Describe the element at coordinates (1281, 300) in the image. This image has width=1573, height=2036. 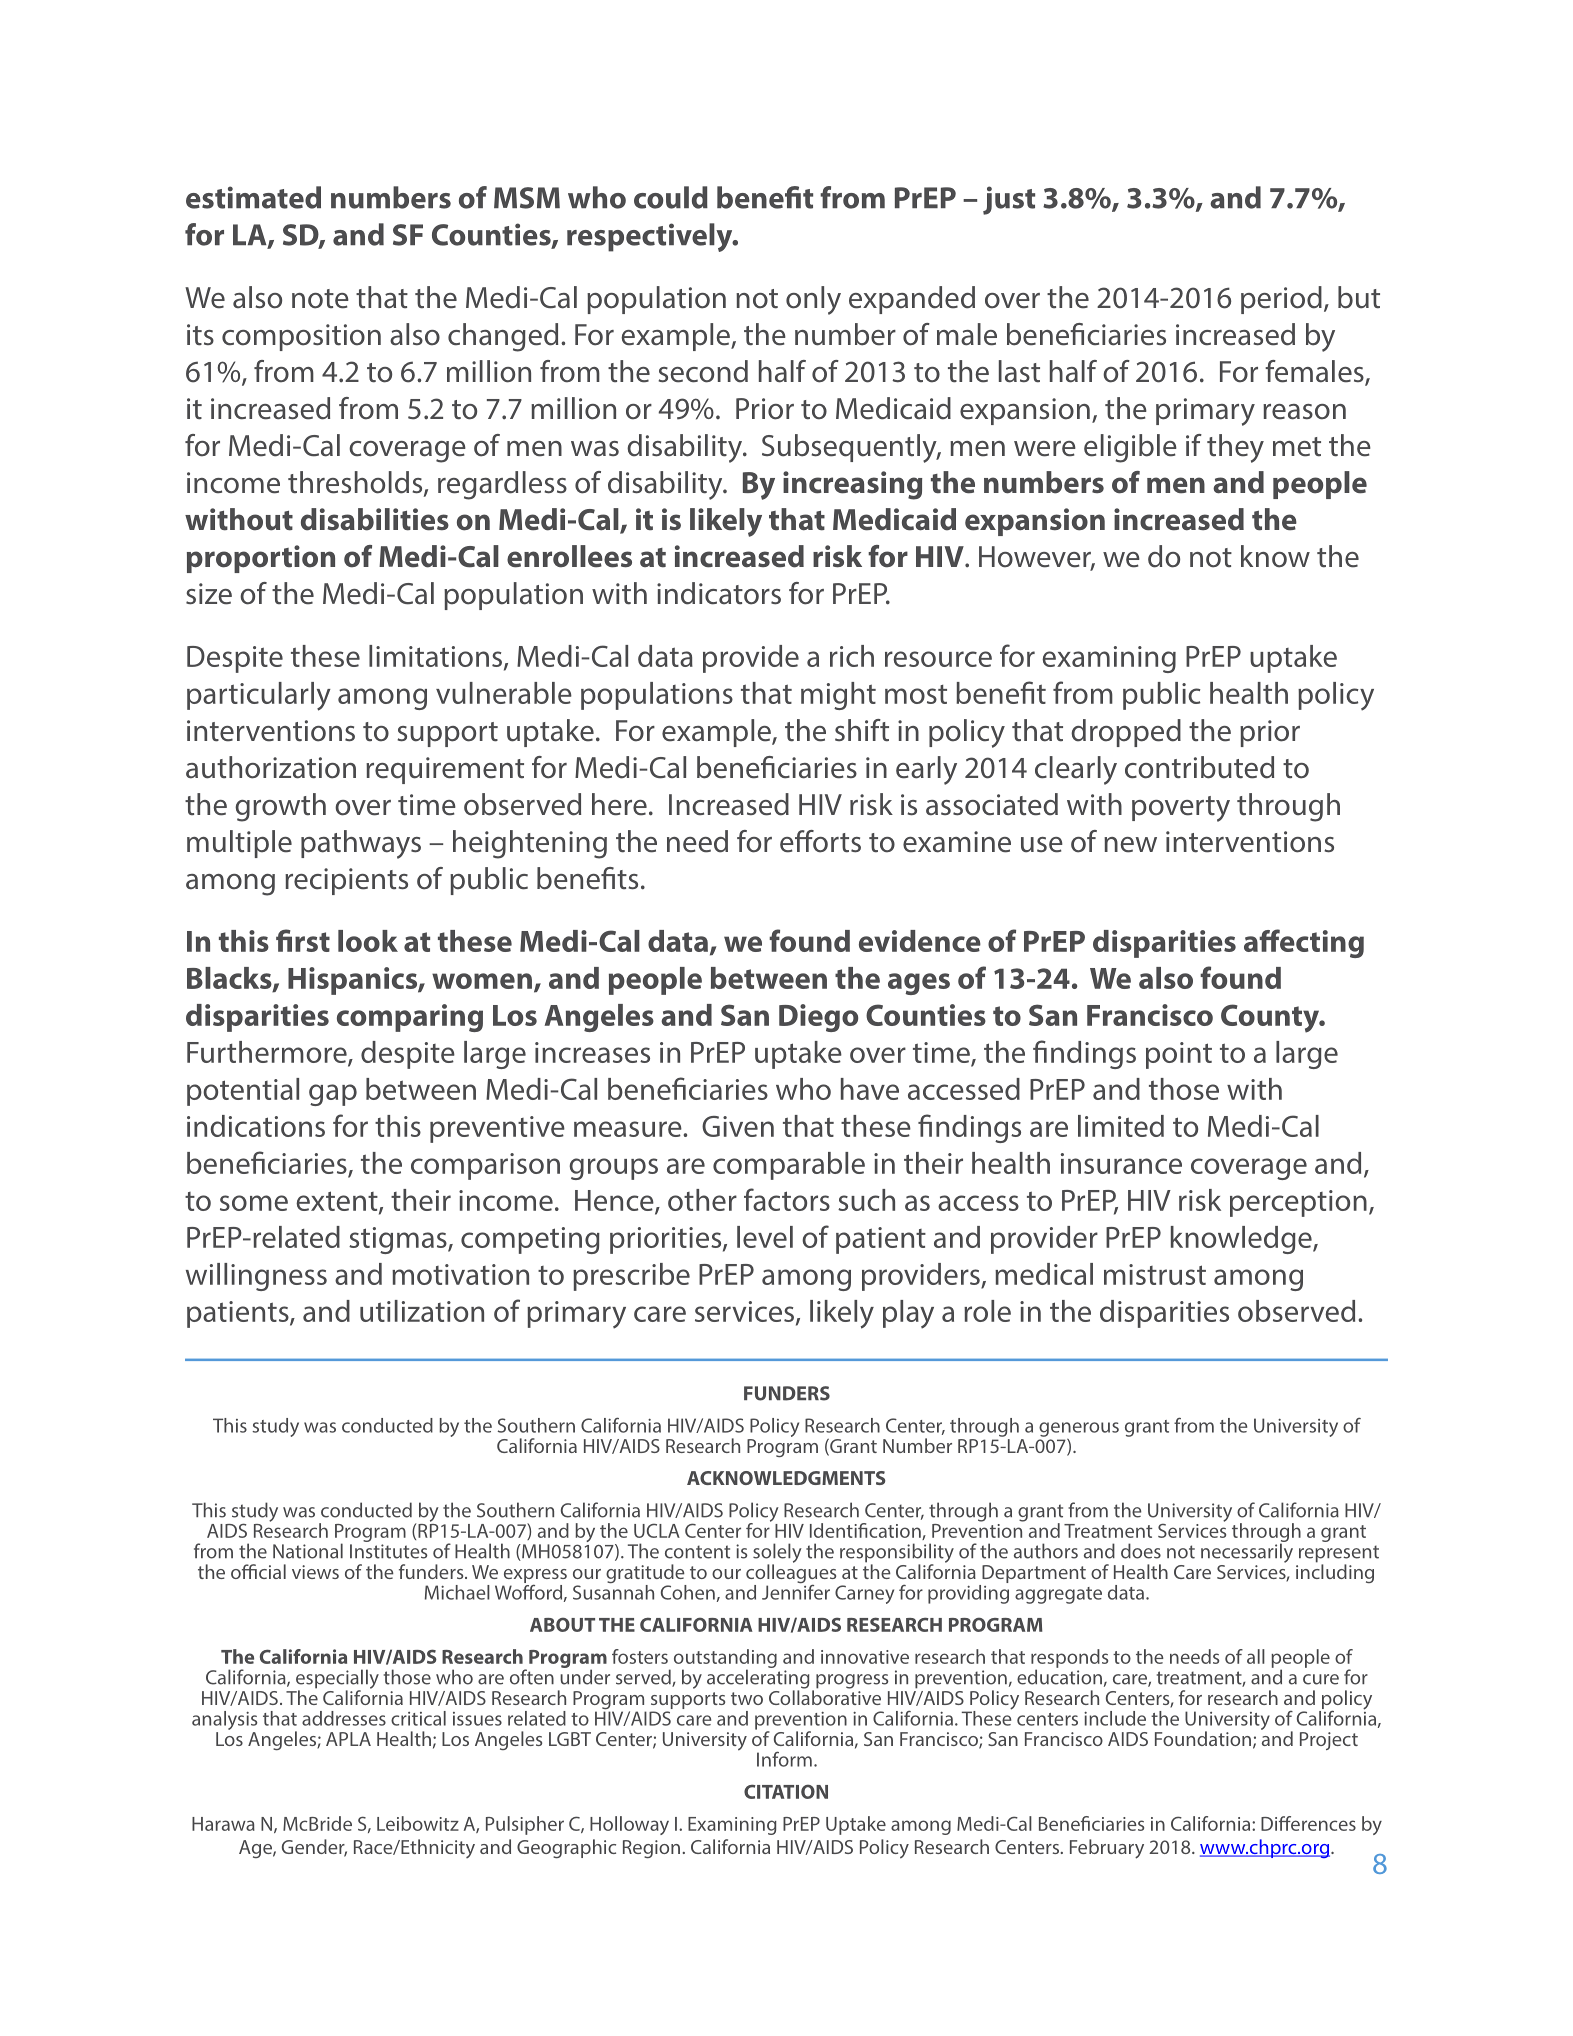
I see `period` at that location.
